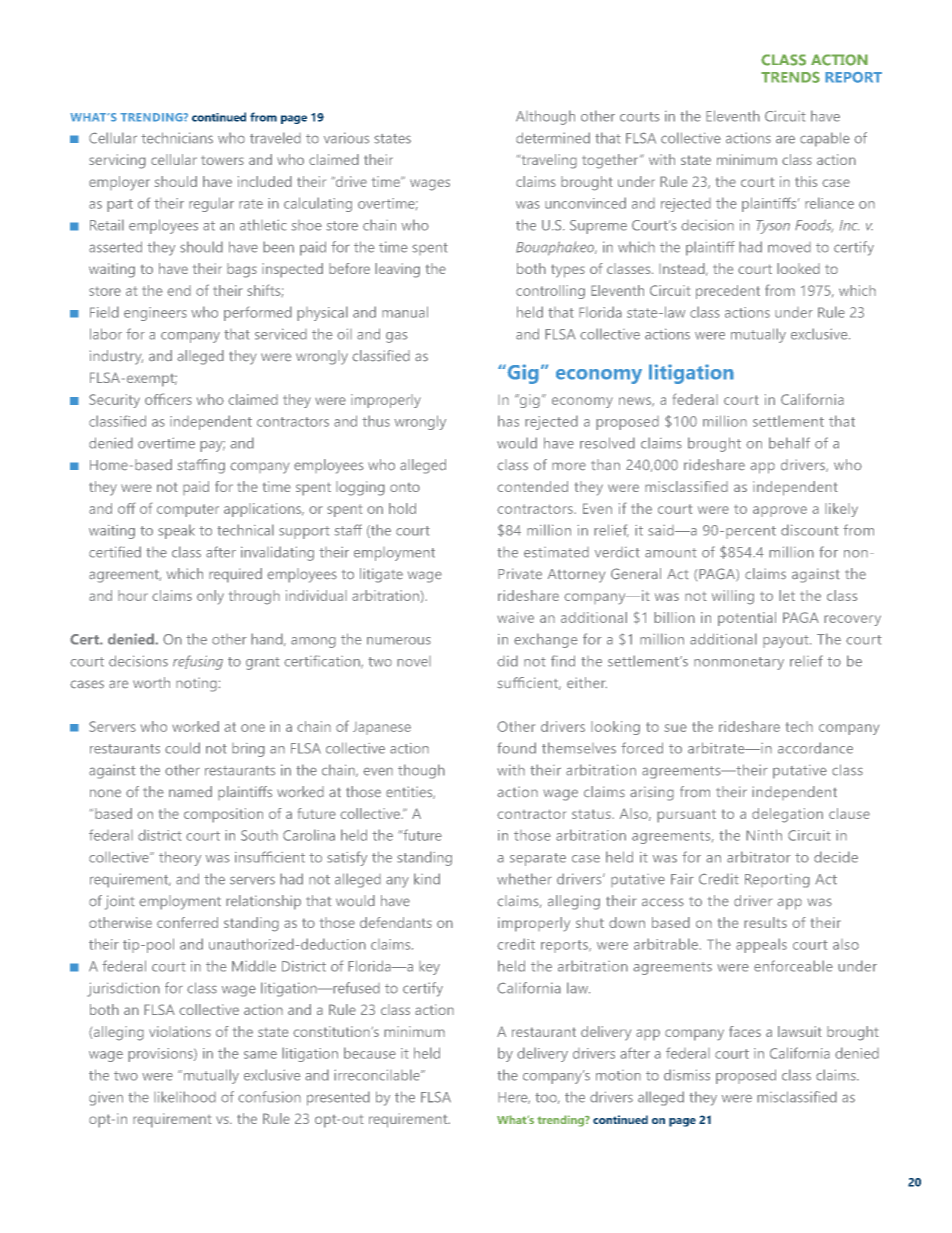 This screenshot has width=952, height=1233. What do you see at coordinates (210, 597) in the screenshot?
I see `only` at bounding box center [210, 597].
